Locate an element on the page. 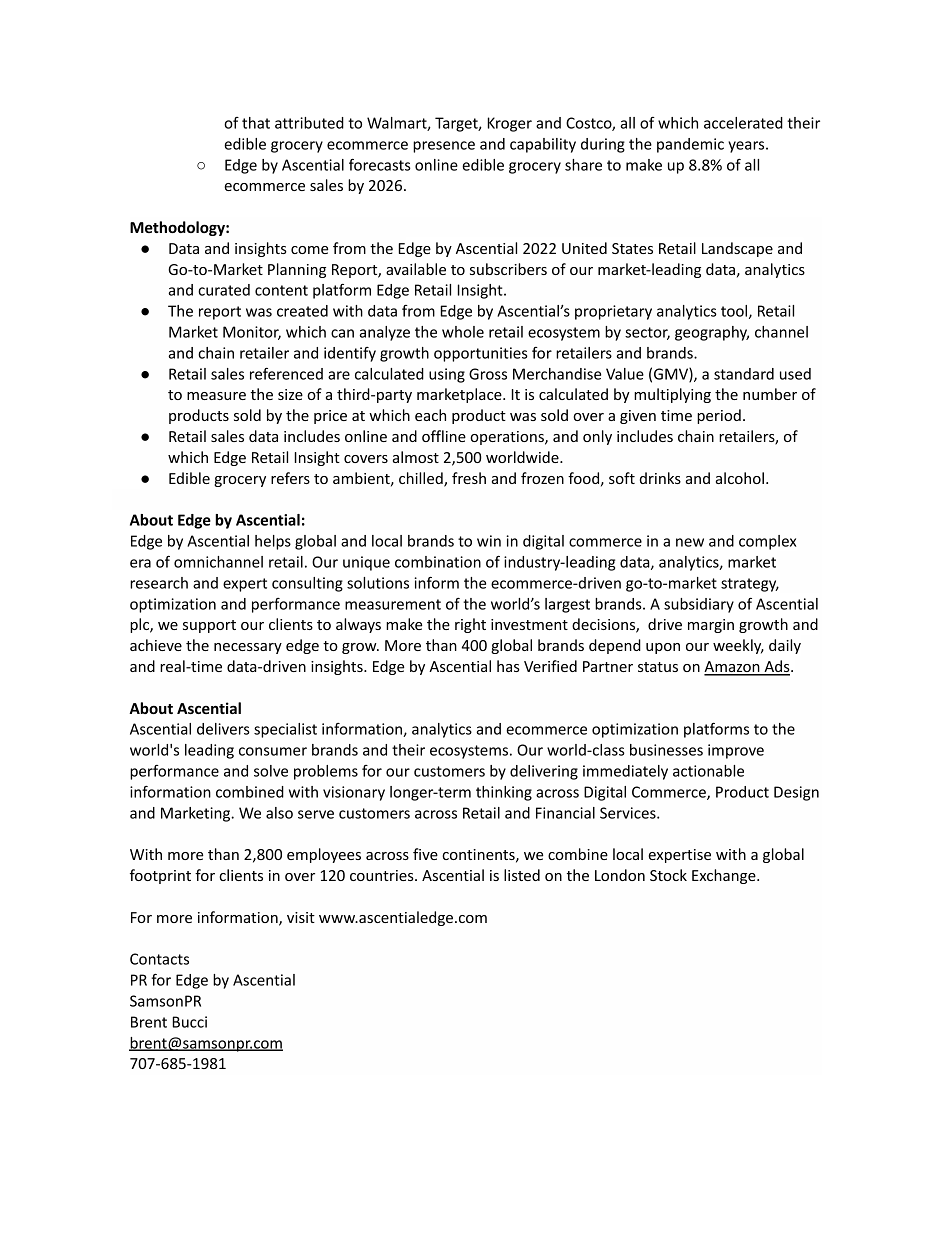 Image resolution: width=952 pixels, height=1233 pixels. visit is located at coordinates (301, 917).
